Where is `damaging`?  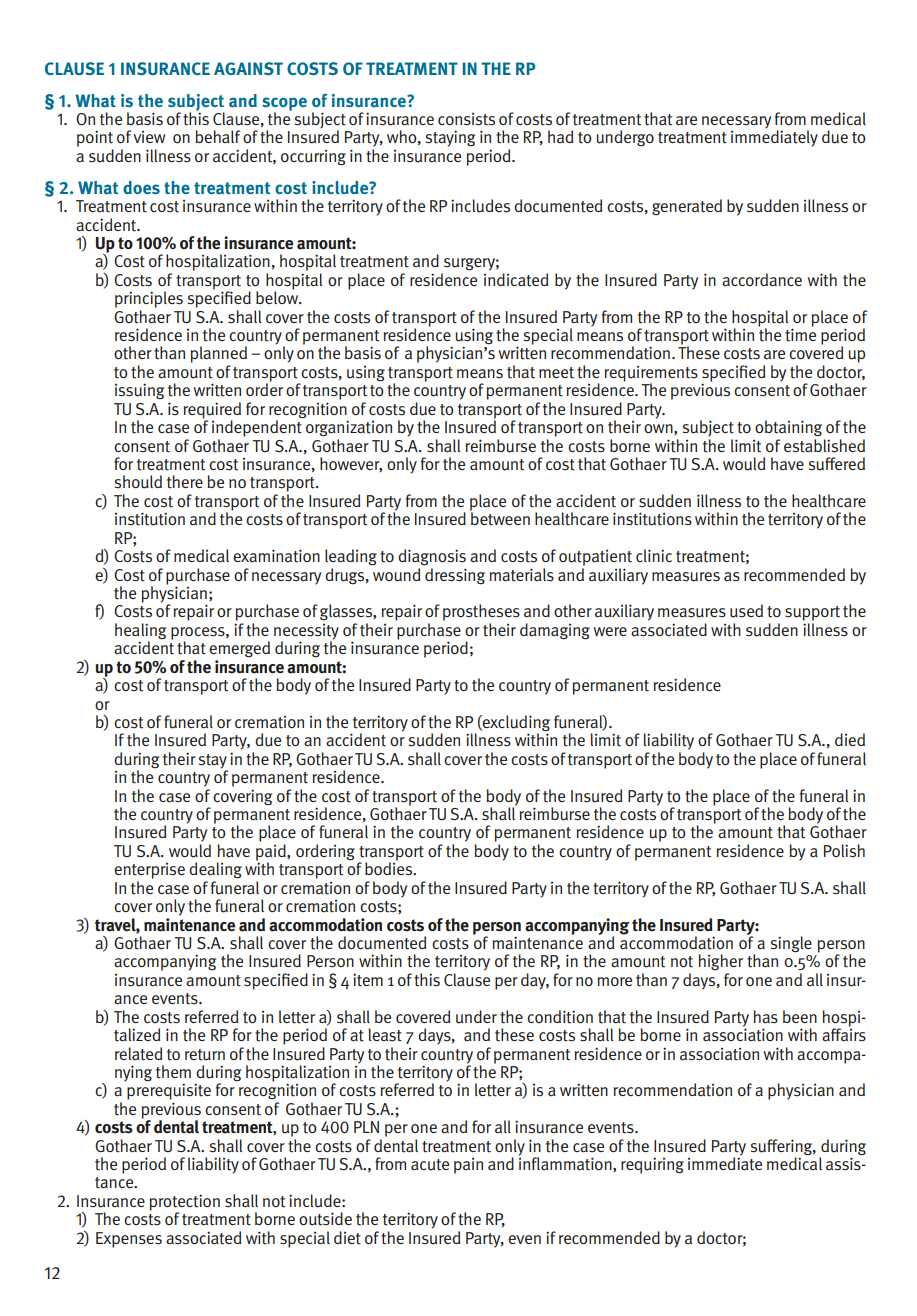 damaging is located at coordinates (555, 631).
